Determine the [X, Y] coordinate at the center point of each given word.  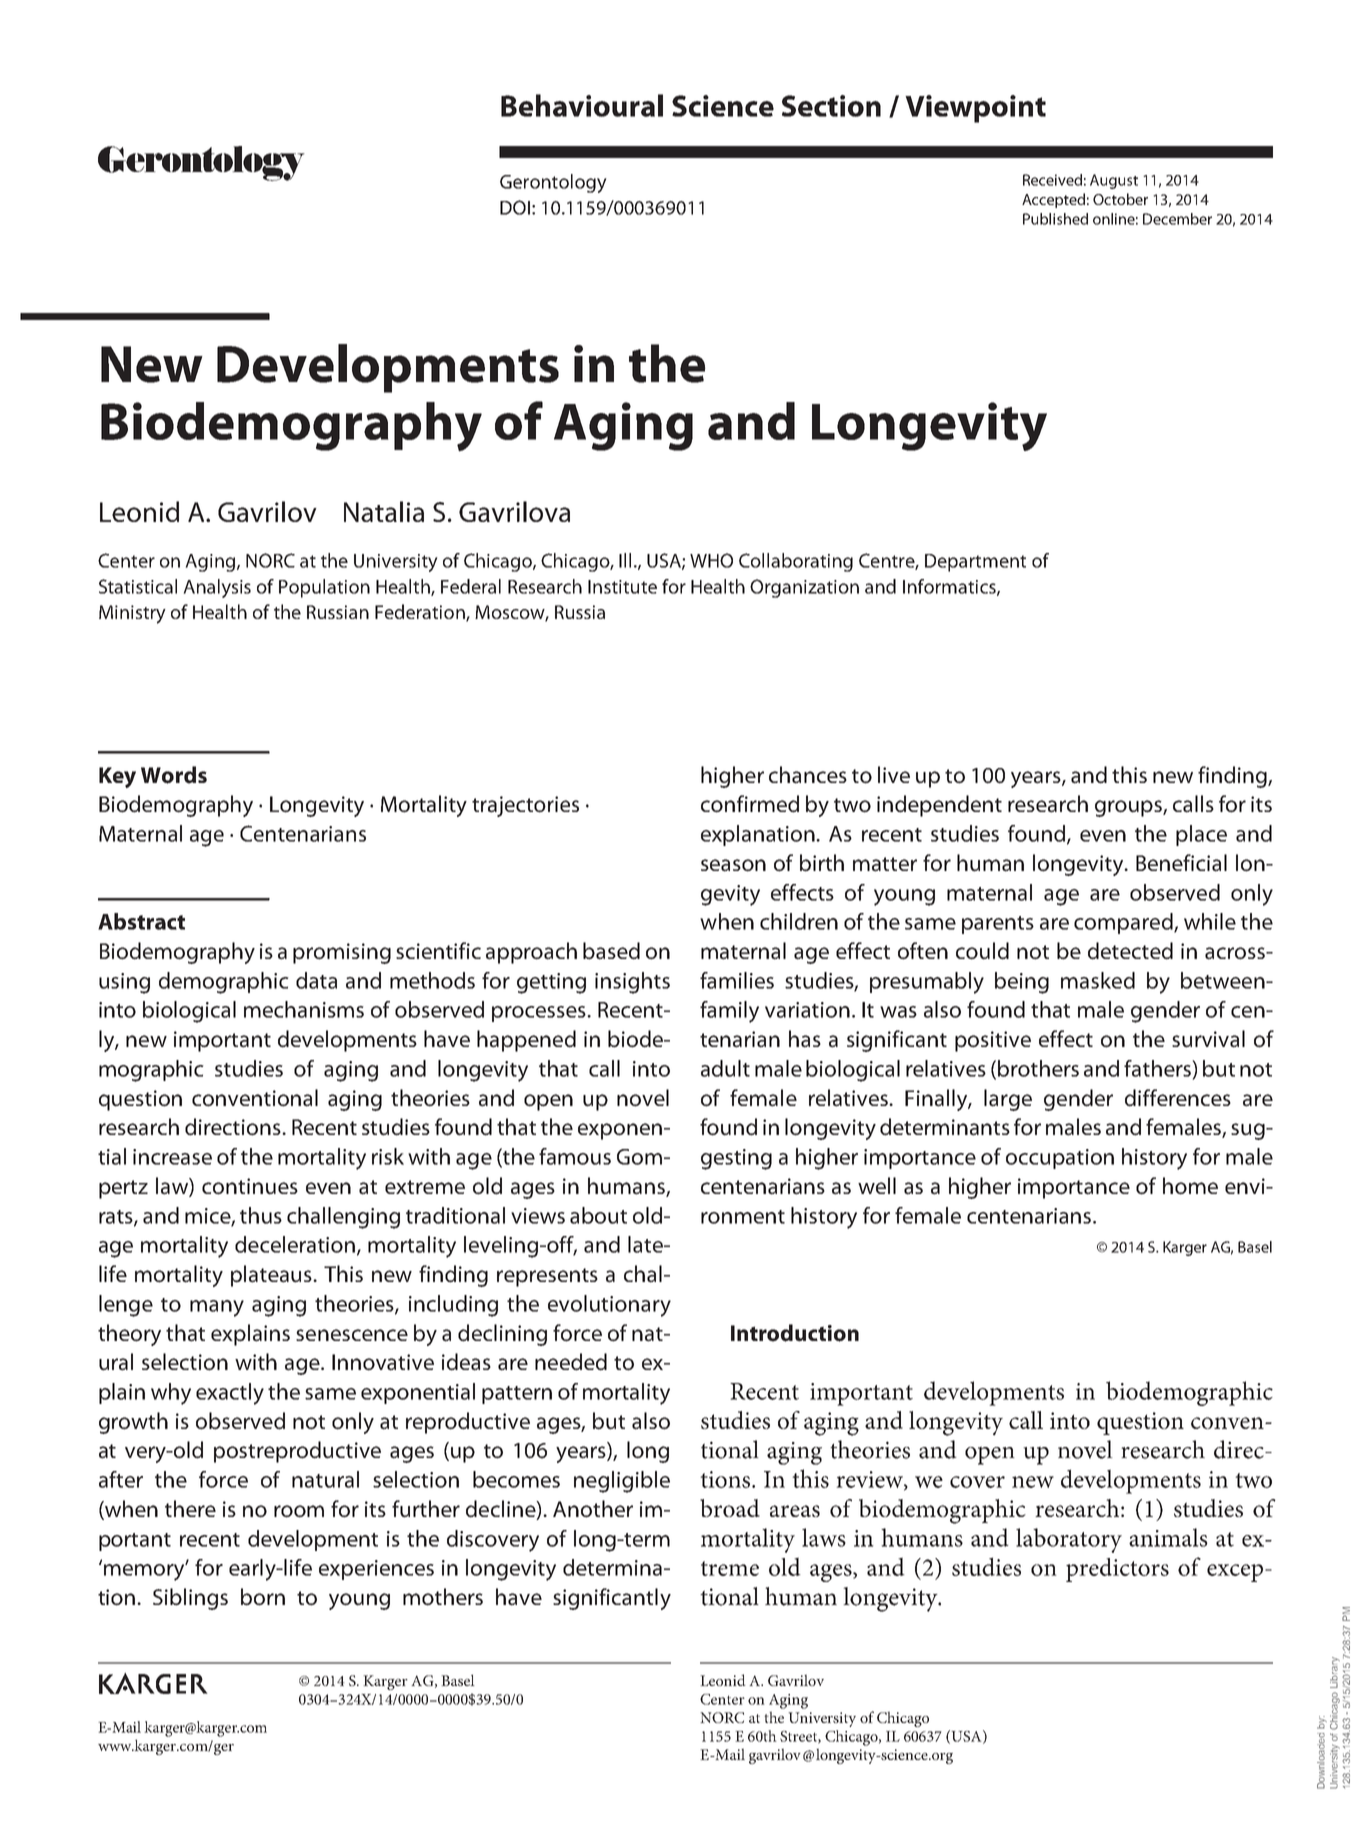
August [1114, 181]
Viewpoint [975, 109]
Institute [622, 587]
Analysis [217, 588]
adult [725, 1068]
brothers [1038, 1068]
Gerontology [553, 183]
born [263, 1597]
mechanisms [304, 1009]
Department [975, 563]
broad [730, 1508]
